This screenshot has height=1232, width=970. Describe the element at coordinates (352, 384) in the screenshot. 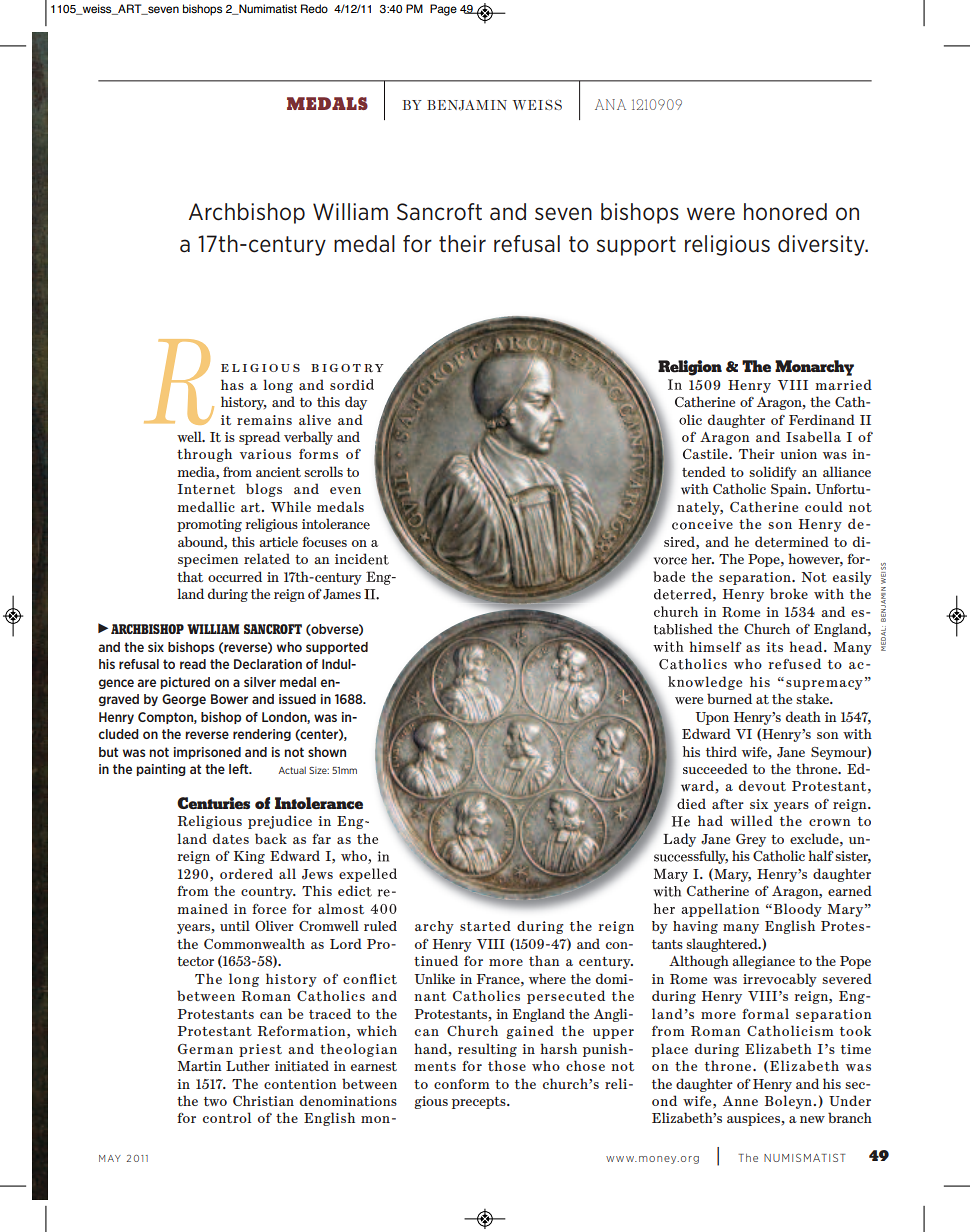

I see `sordid` at that location.
